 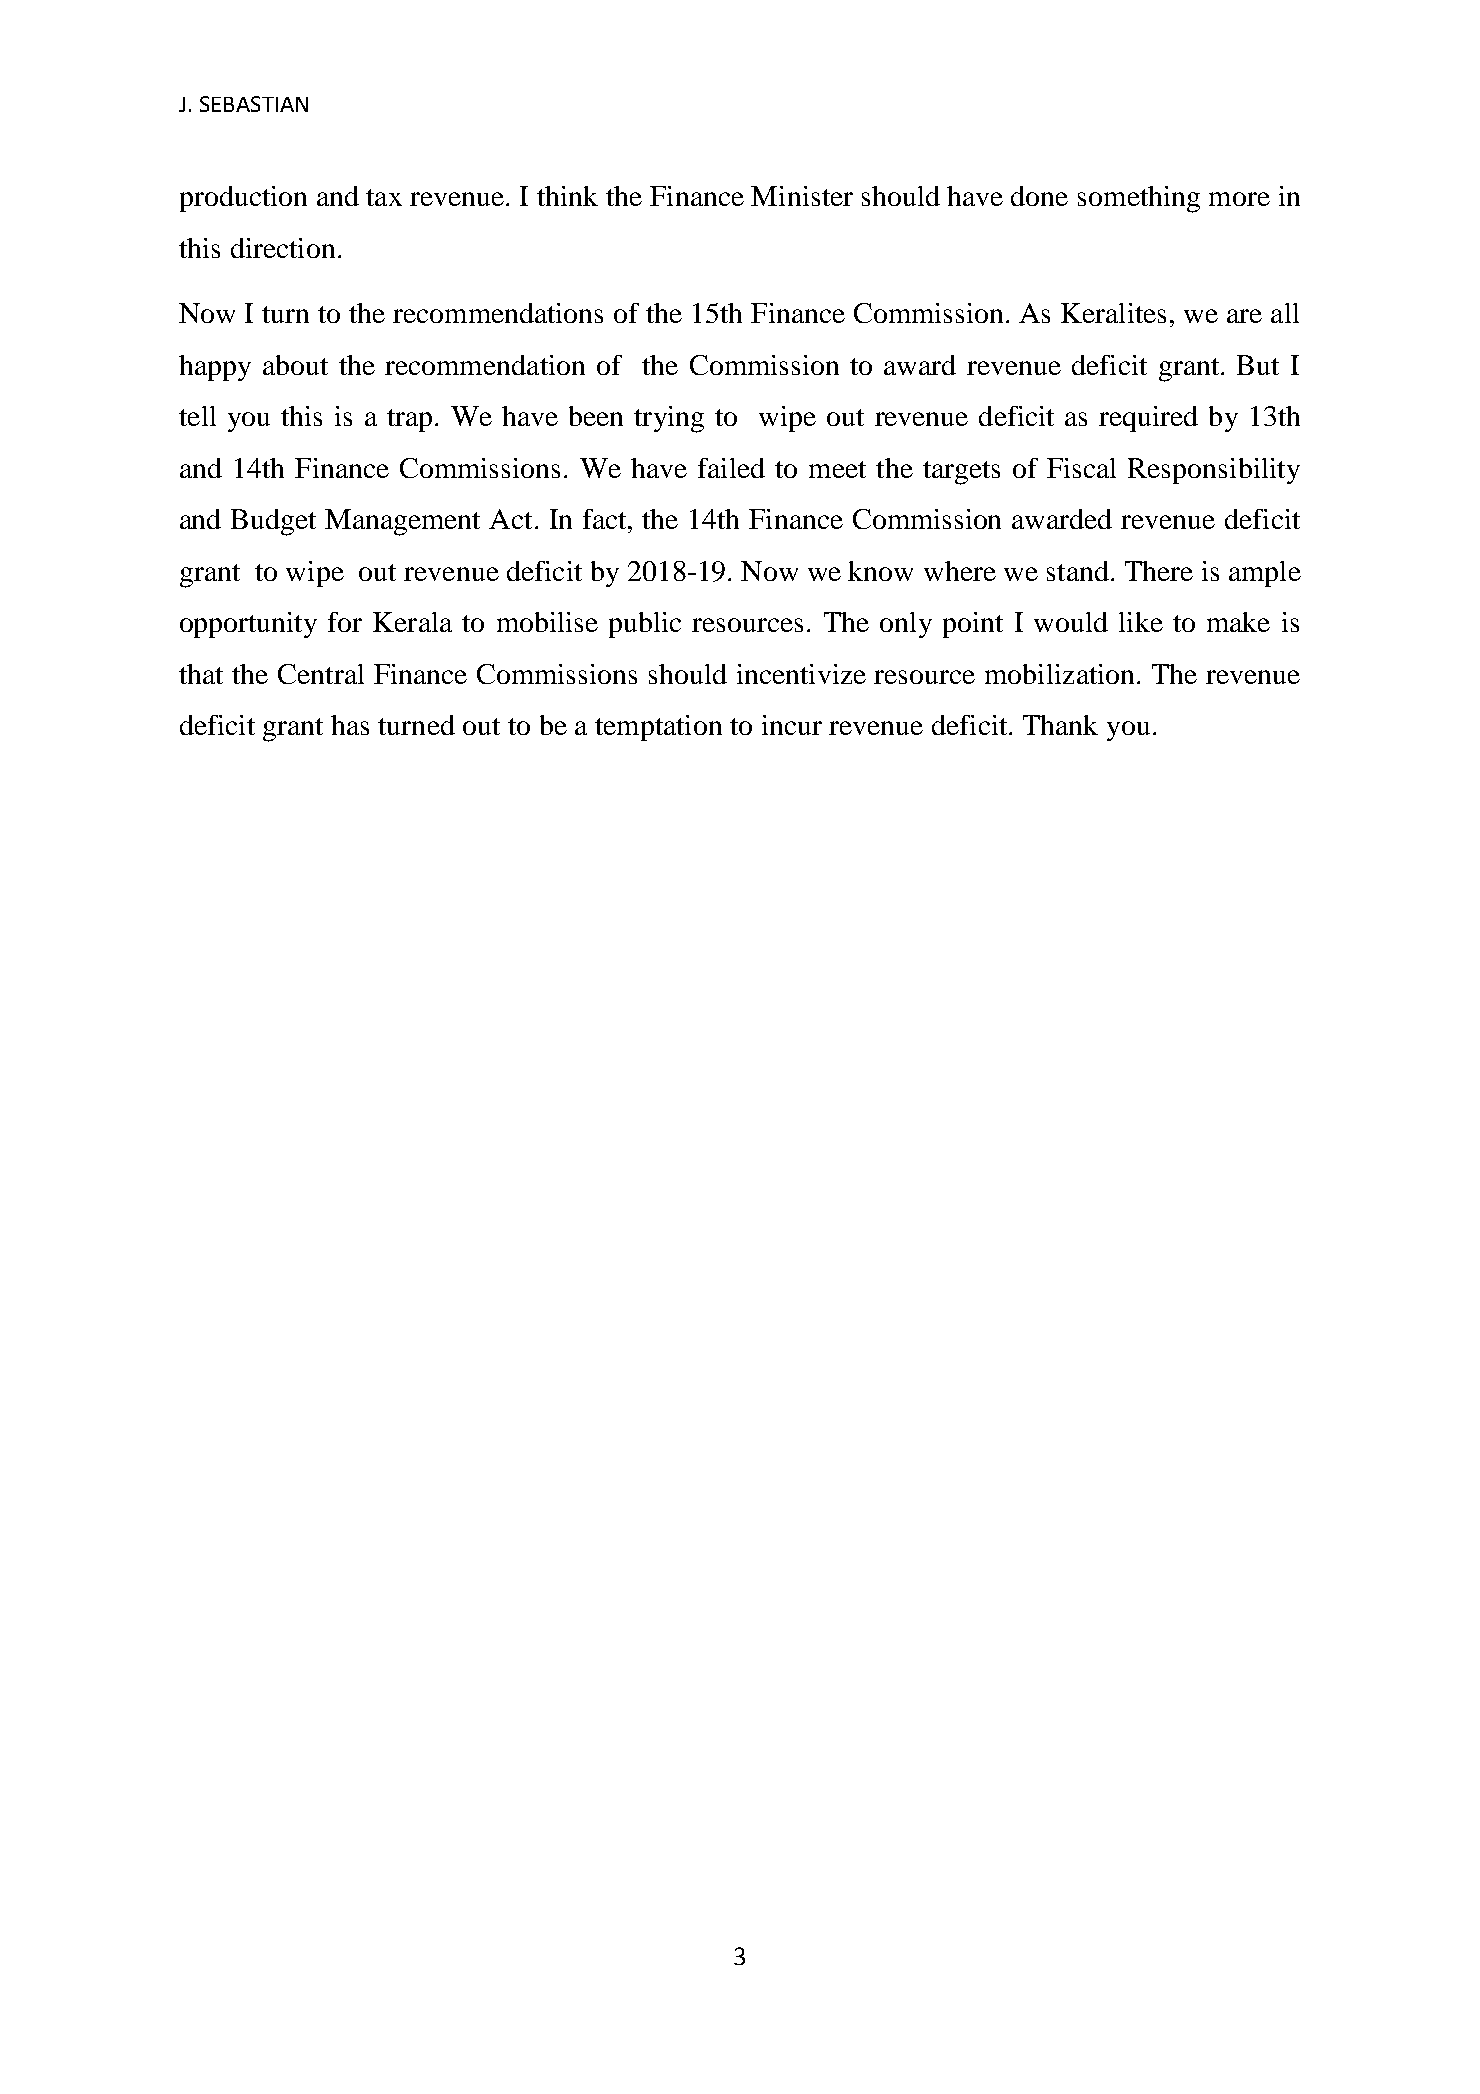 I want to click on direction, so click(x=283, y=248).
